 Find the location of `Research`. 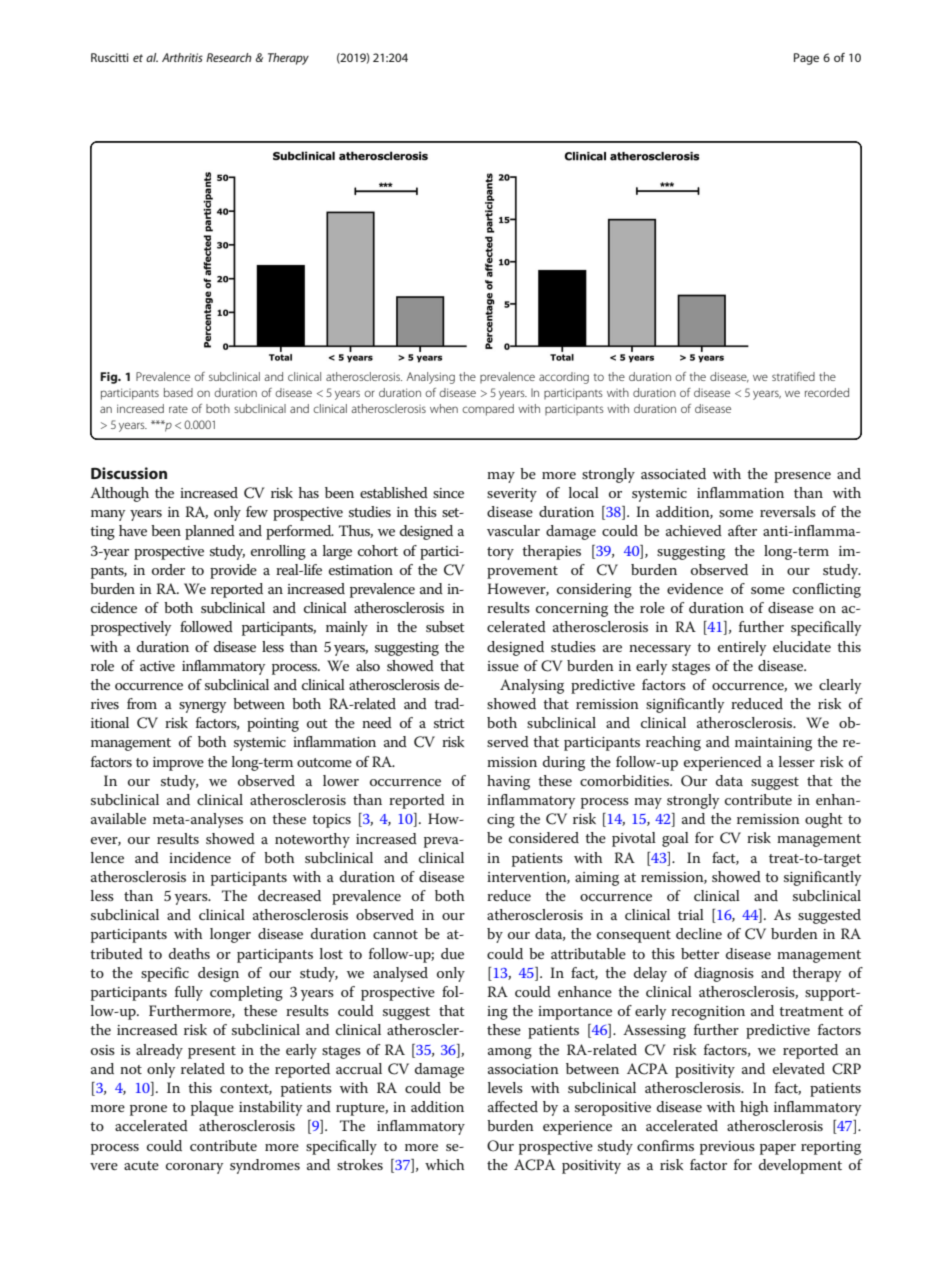

Research is located at coordinates (229, 57).
